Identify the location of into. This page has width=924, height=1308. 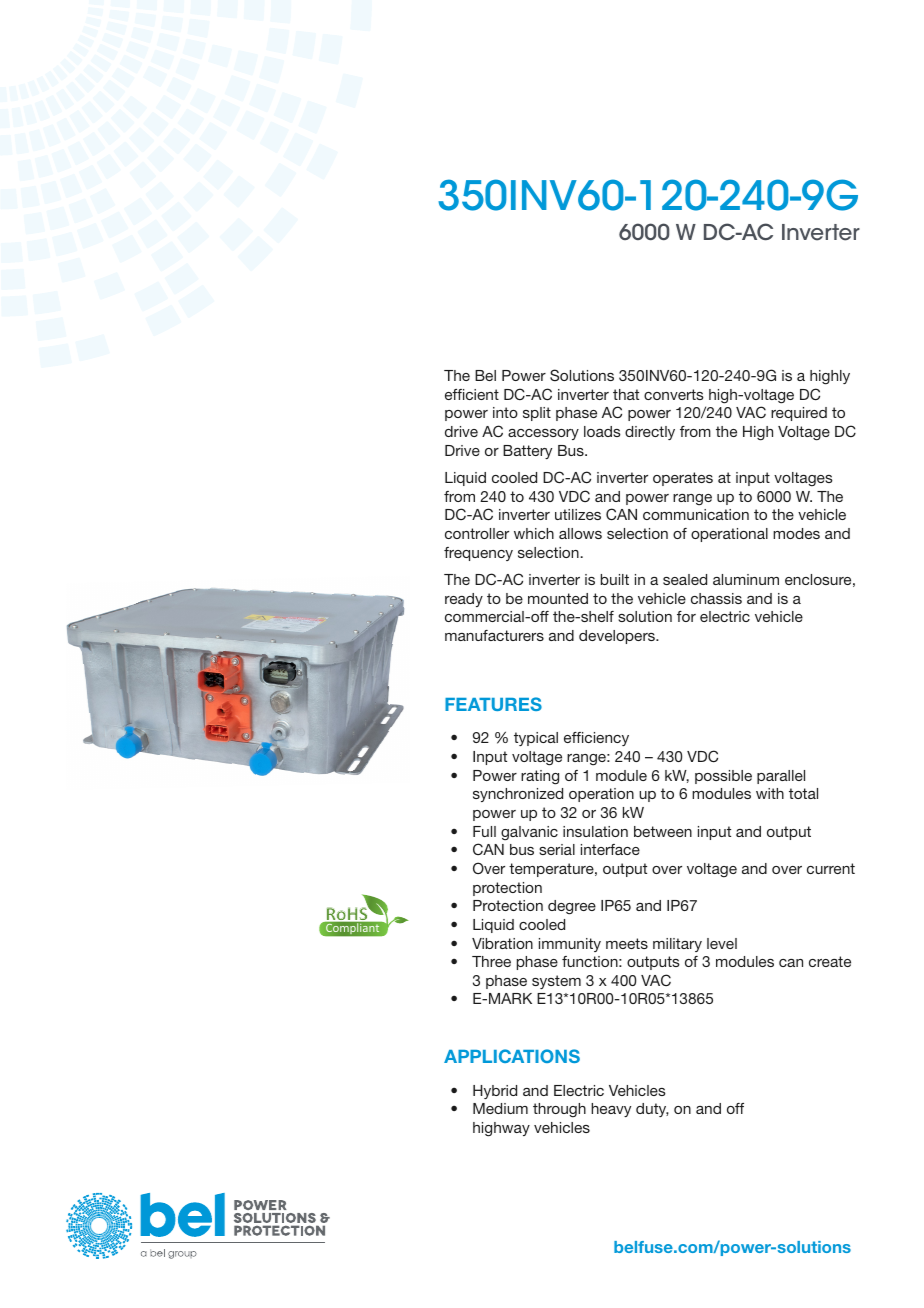
(505, 412).
